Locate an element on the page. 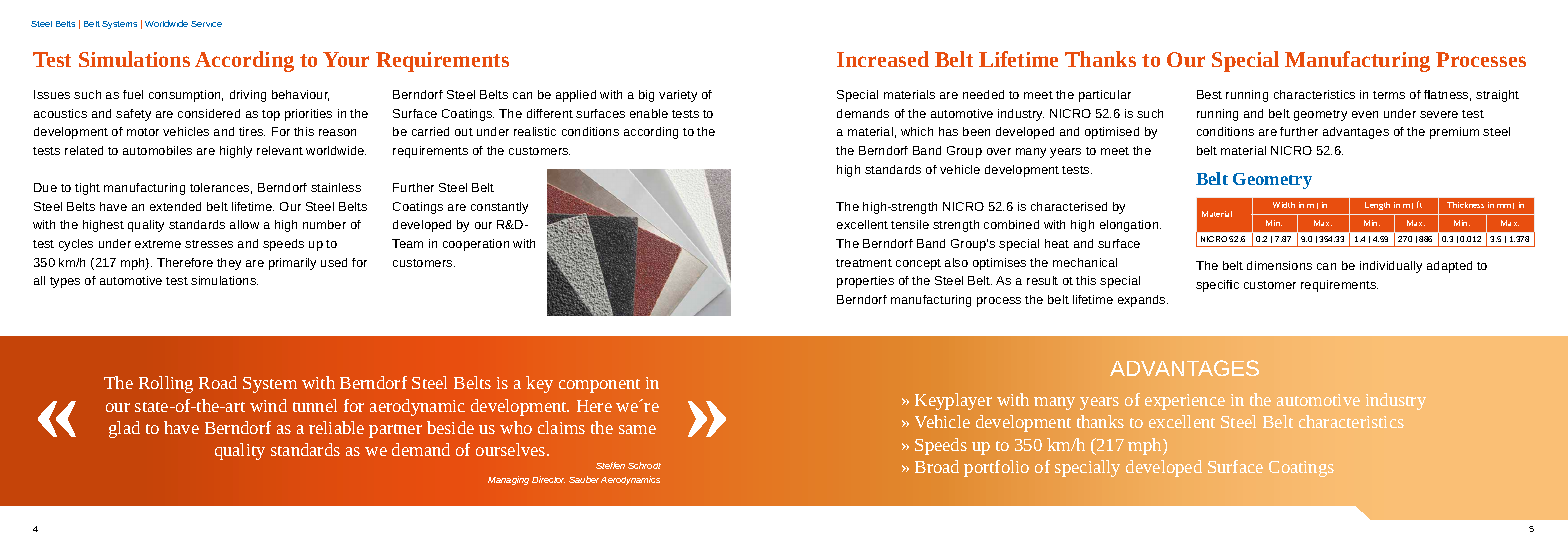 The height and width of the document is (554, 1568). relevant is located at coordinates (280, 150).
